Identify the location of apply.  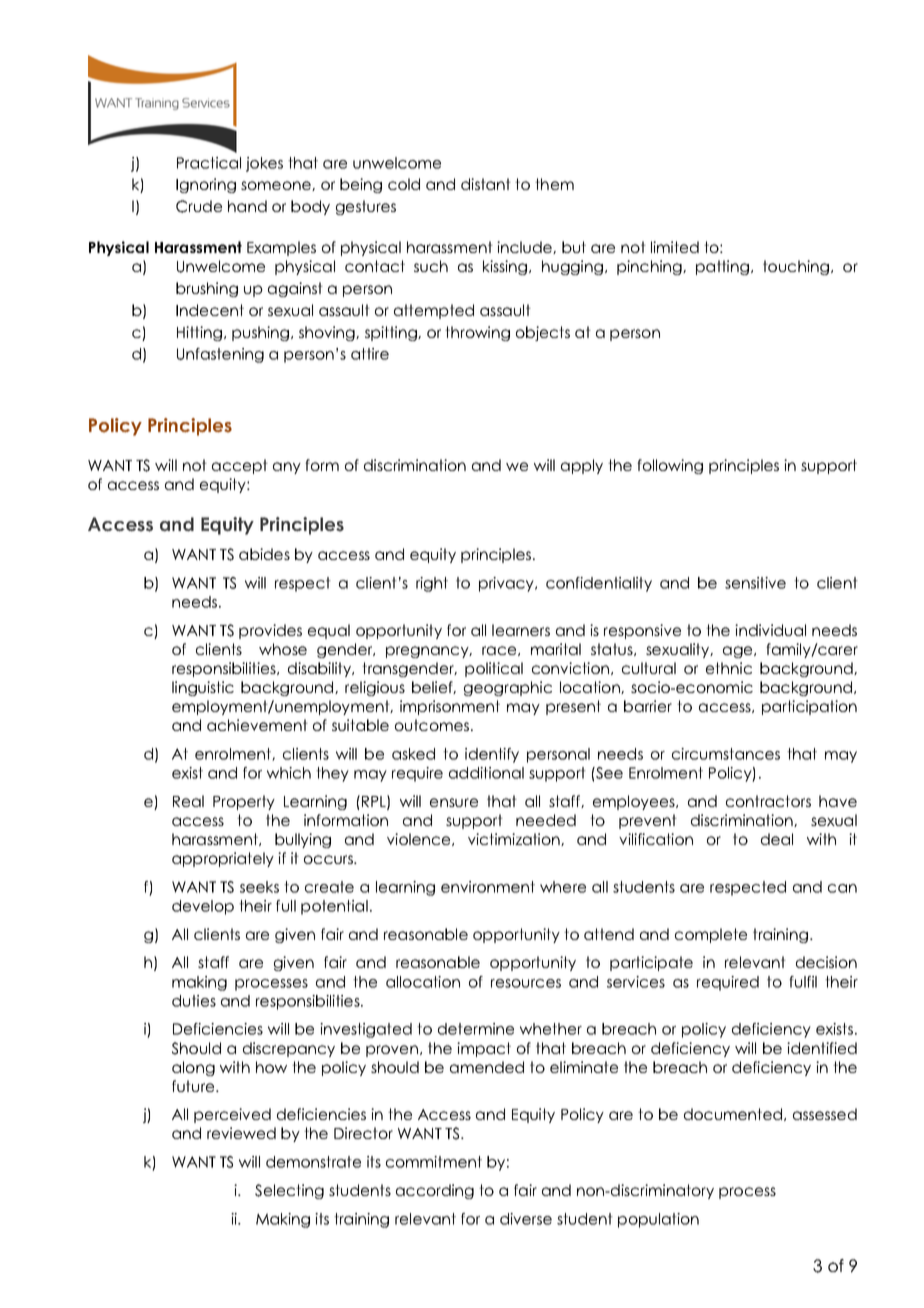
(582, 466).
